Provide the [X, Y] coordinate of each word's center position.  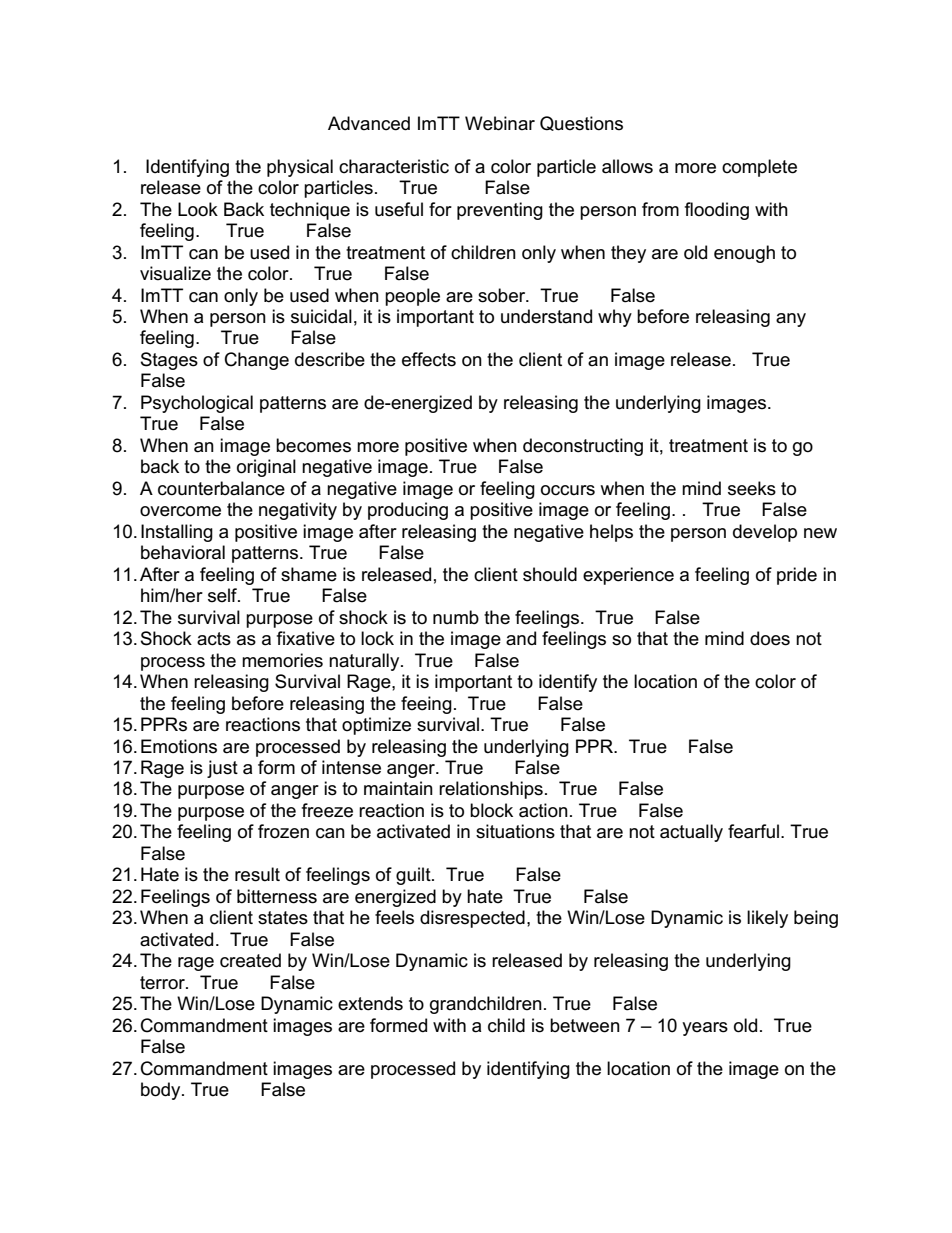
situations [515, 831]
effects [429, 359]
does [770, 638]
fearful [753, 831]
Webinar [500, 123]
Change [257, 361]
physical [300, 168]
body [162, 1091]
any [791, 320]
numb [456, 617]
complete [759, 168]
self [224, 595]
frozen [283, 831]
